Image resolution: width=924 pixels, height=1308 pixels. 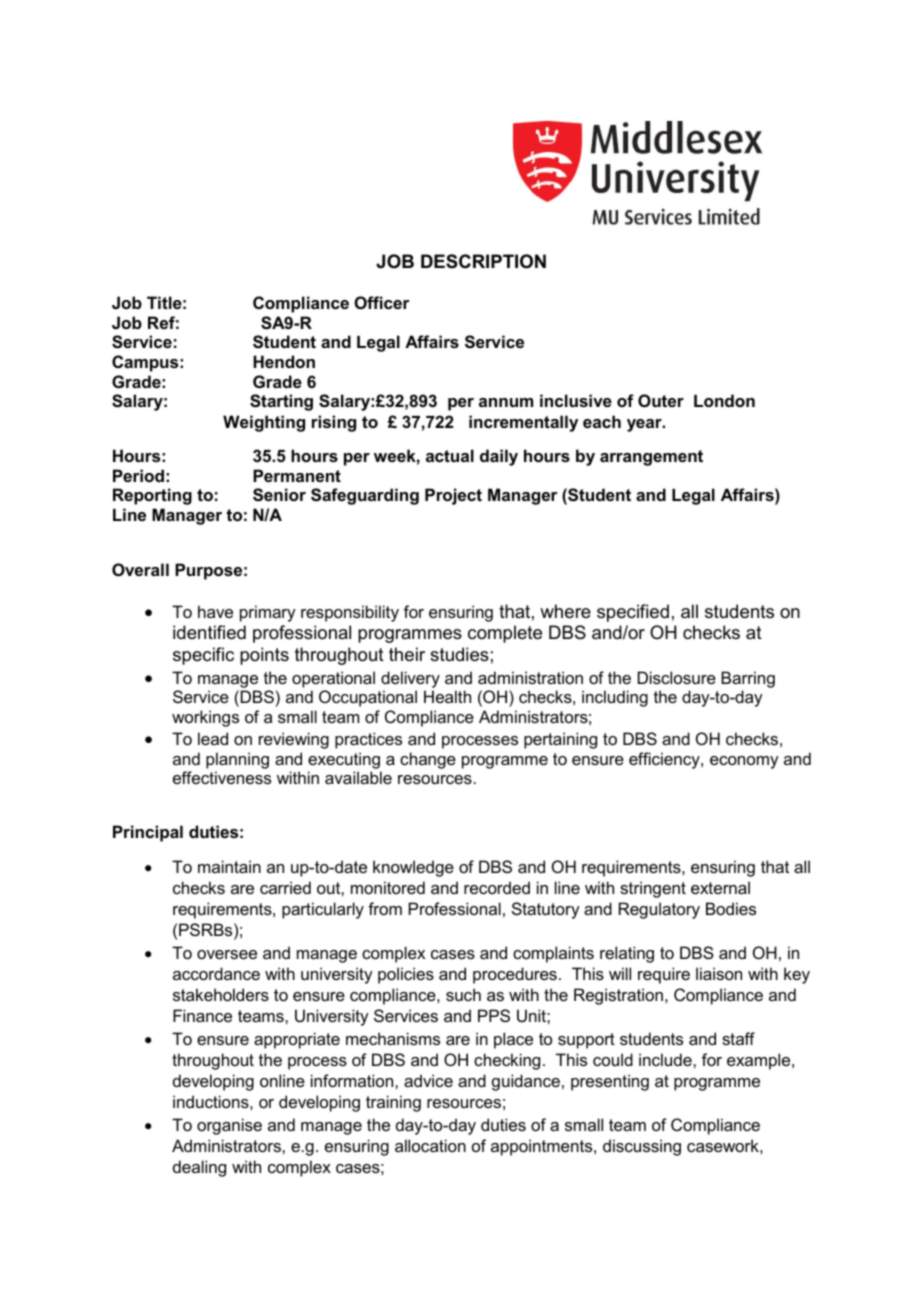 I want to click on maintain, so click(x=229, y=866).
